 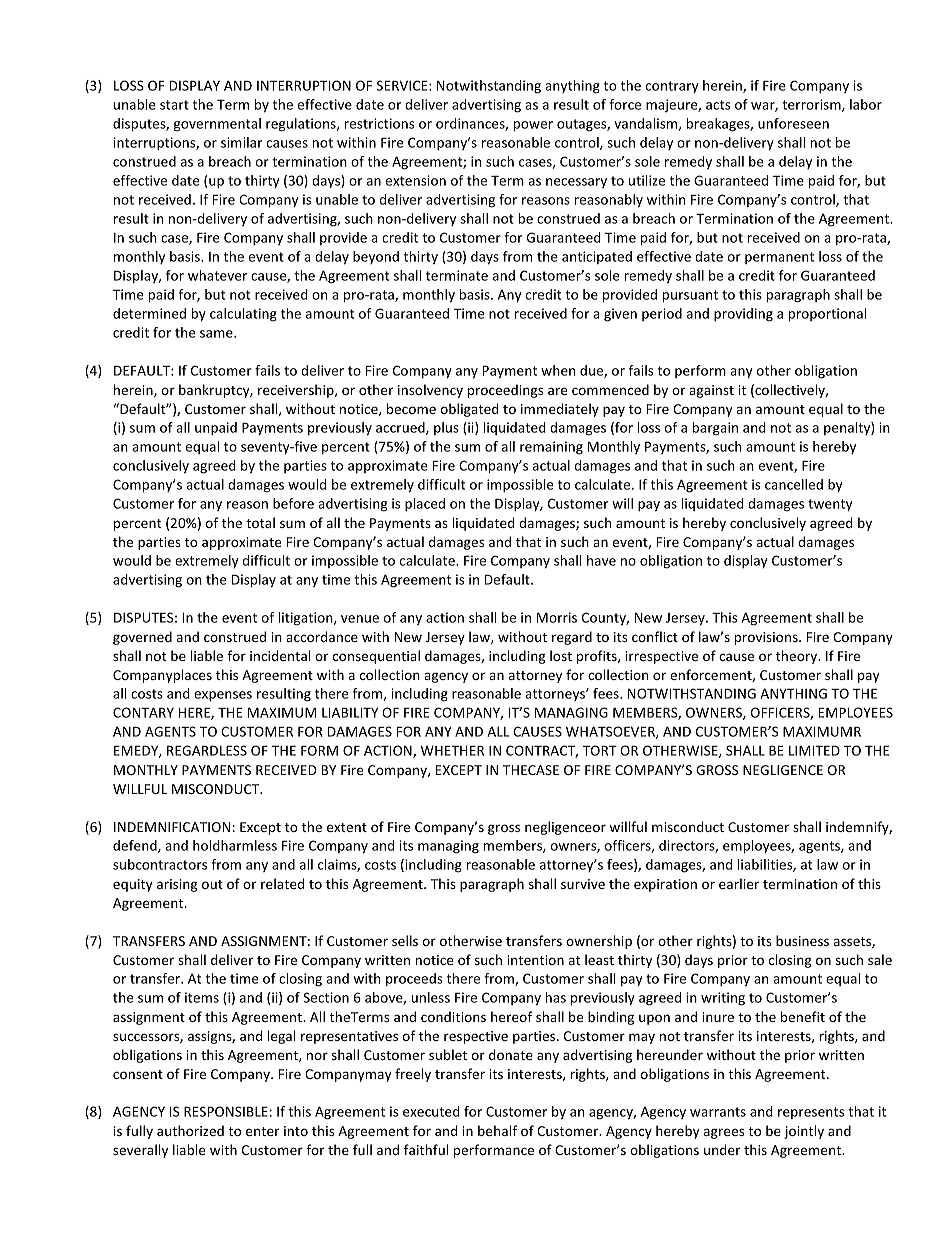 I want to click on behalf, so click(x=497, y=1130).
